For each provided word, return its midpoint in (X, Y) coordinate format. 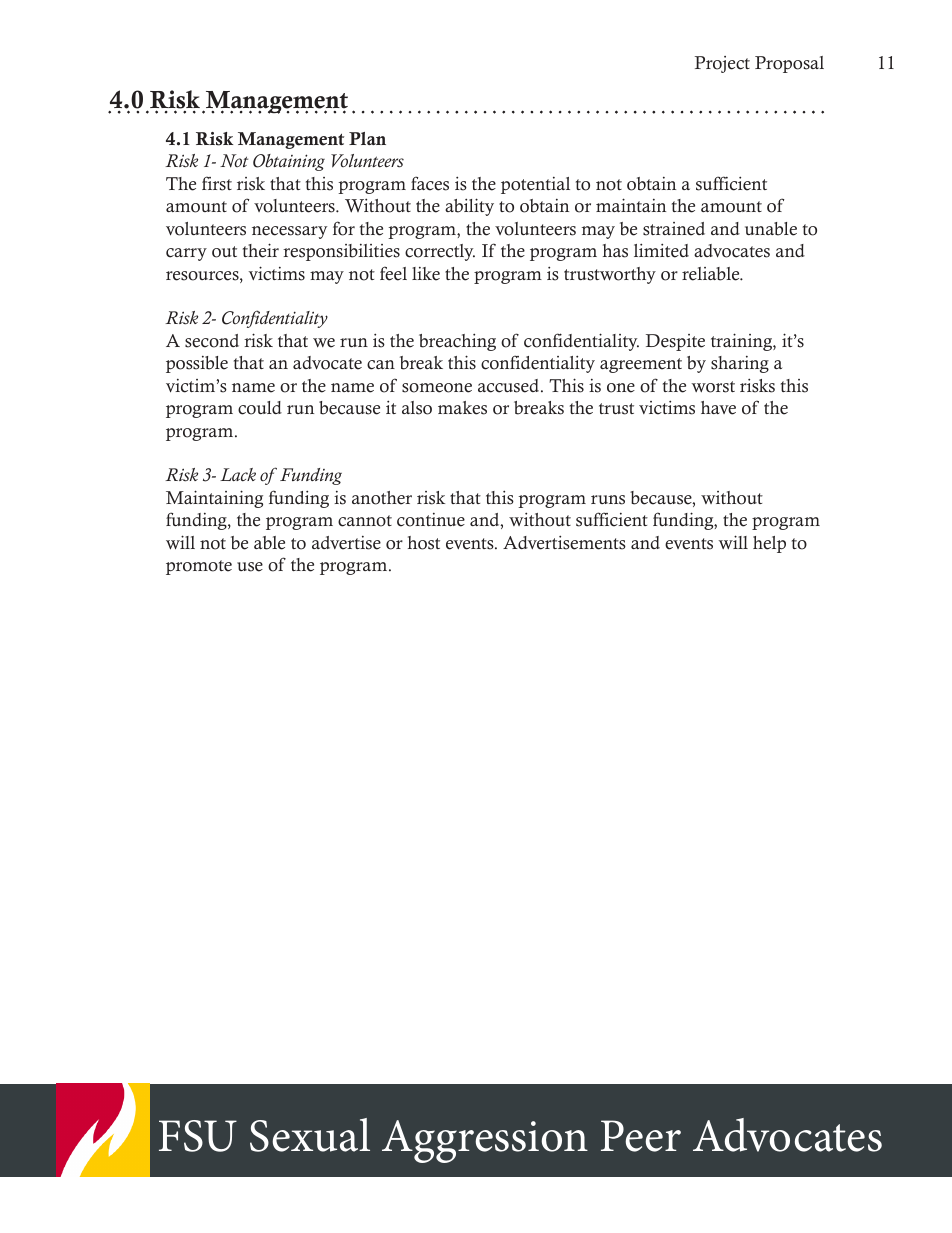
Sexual (310, 1135)
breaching (457, 342)
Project (722, 64)
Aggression (485, 1141)
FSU (198, 1136)
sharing (740, 364)
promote (199, 567)
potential (535, 185)
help (769, 544)
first (217, 183)
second (212, 341)
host (424, 543)
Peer (641, 1136)
